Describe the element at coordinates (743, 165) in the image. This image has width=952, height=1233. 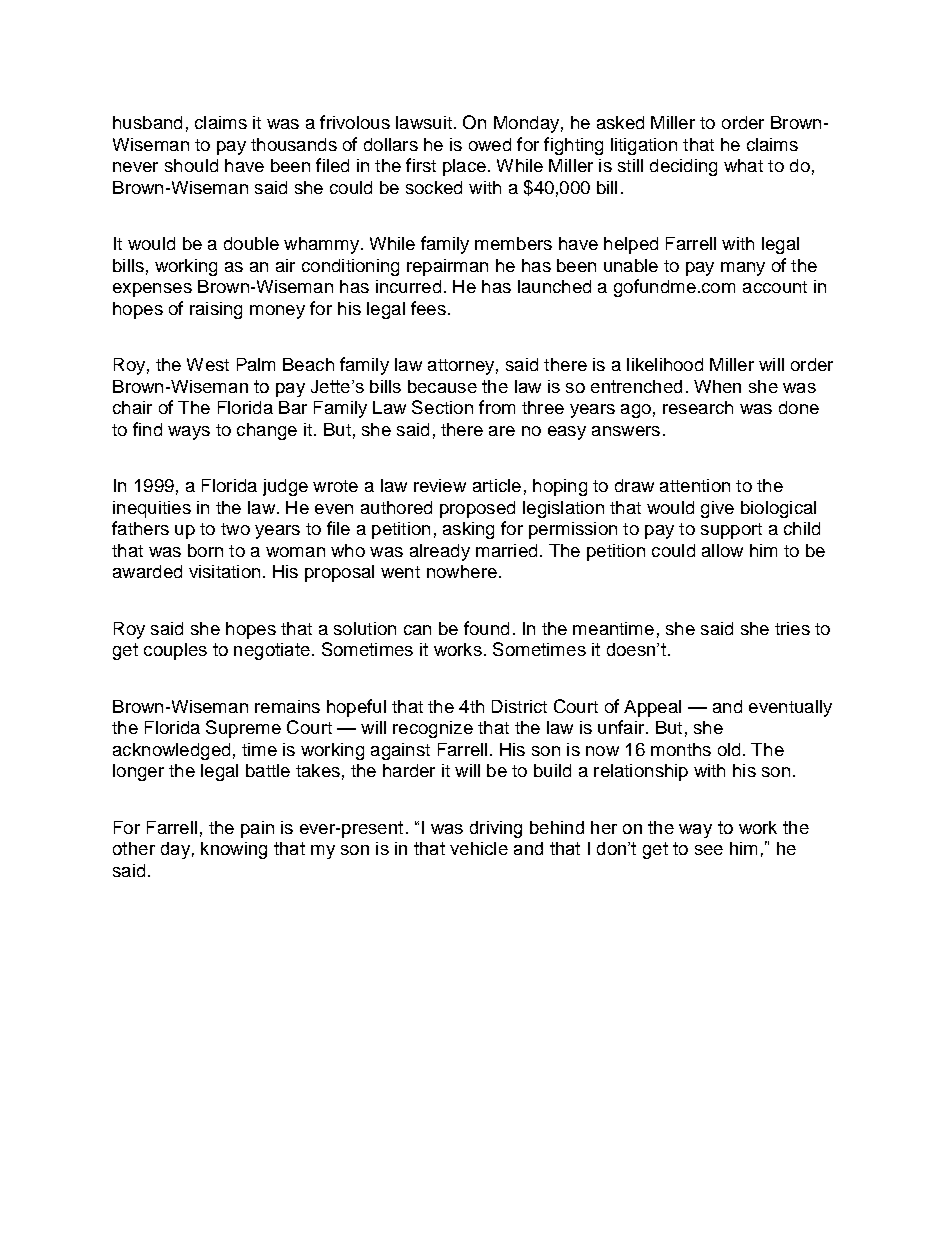
I see `what` at that location.
